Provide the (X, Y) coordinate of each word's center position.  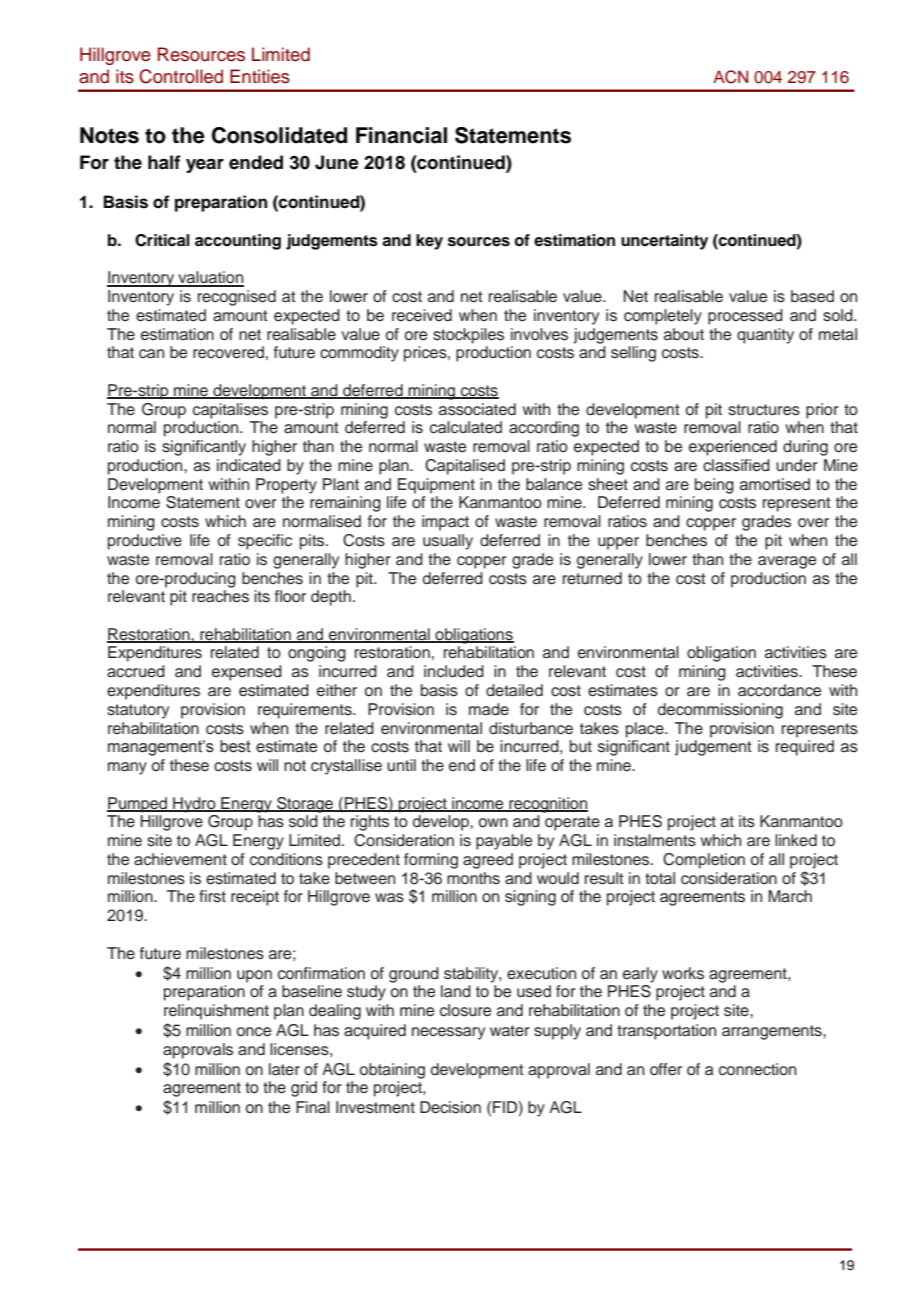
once (254, 1032)
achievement (180, 859)
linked (796, 840)
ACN (730, 77)
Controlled (181, 76)
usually (448, 542)
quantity (765, 336)
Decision (450, 1107)
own (493, 823)
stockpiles (468, 336)
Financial (401, 135)
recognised (237, 298)
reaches (220, 596)
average (787, 562)
